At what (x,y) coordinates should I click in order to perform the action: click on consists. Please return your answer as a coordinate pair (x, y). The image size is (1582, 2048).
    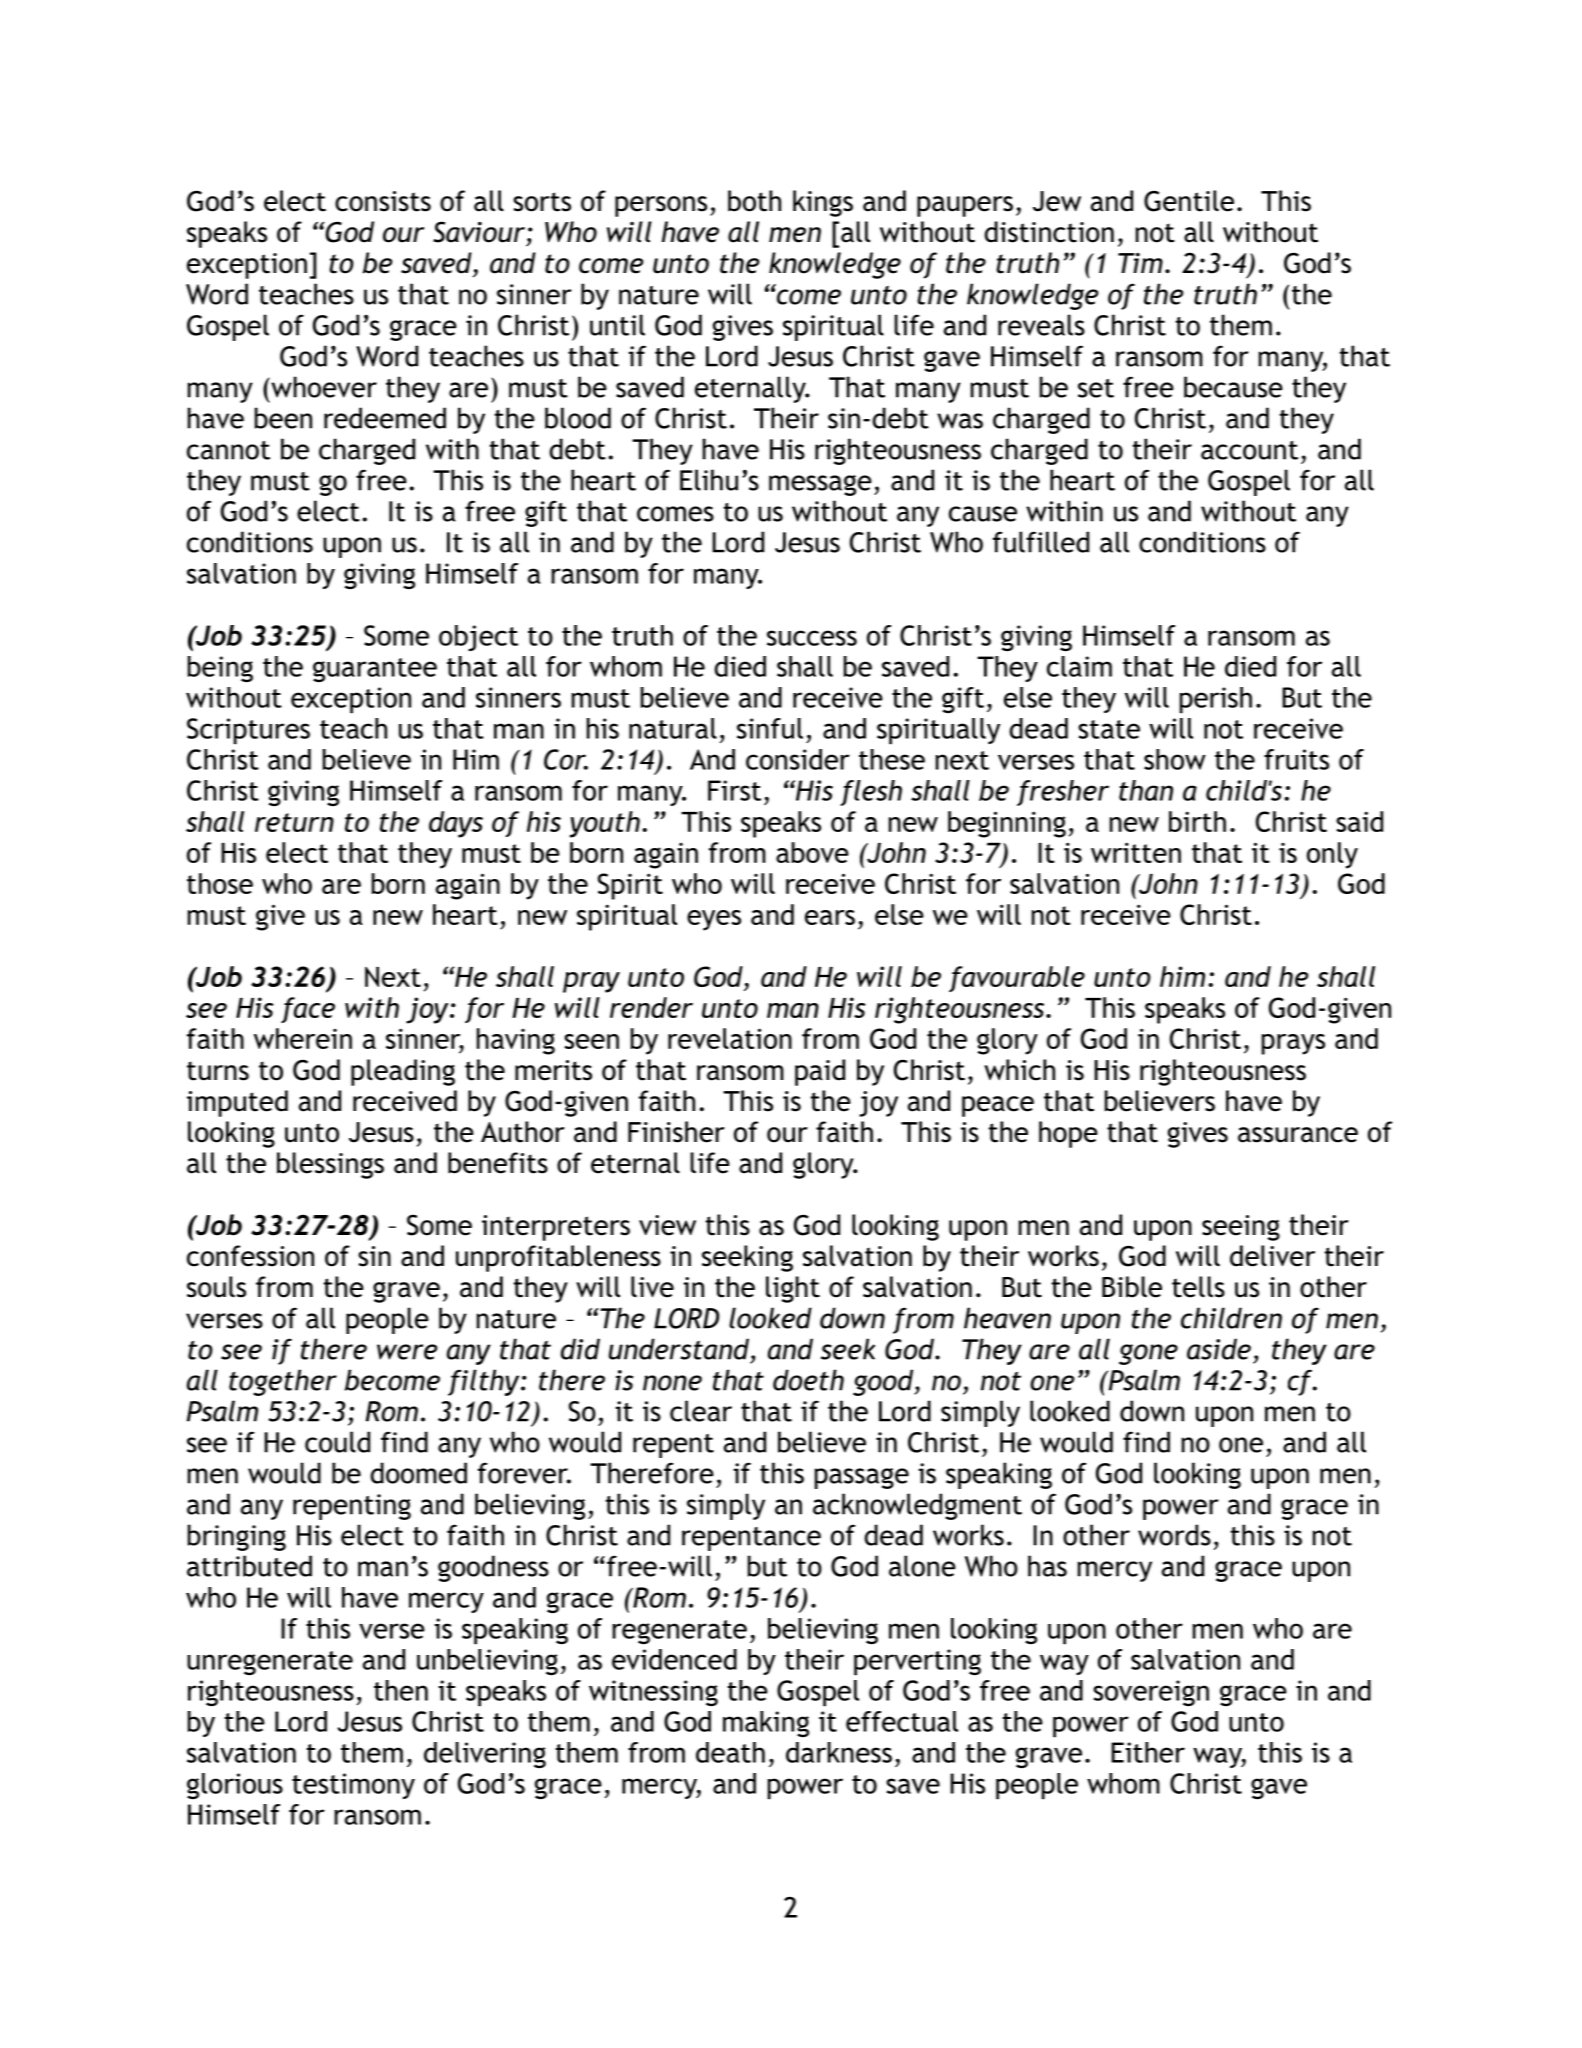
    Looking at the image, I should click on (383, 201).
